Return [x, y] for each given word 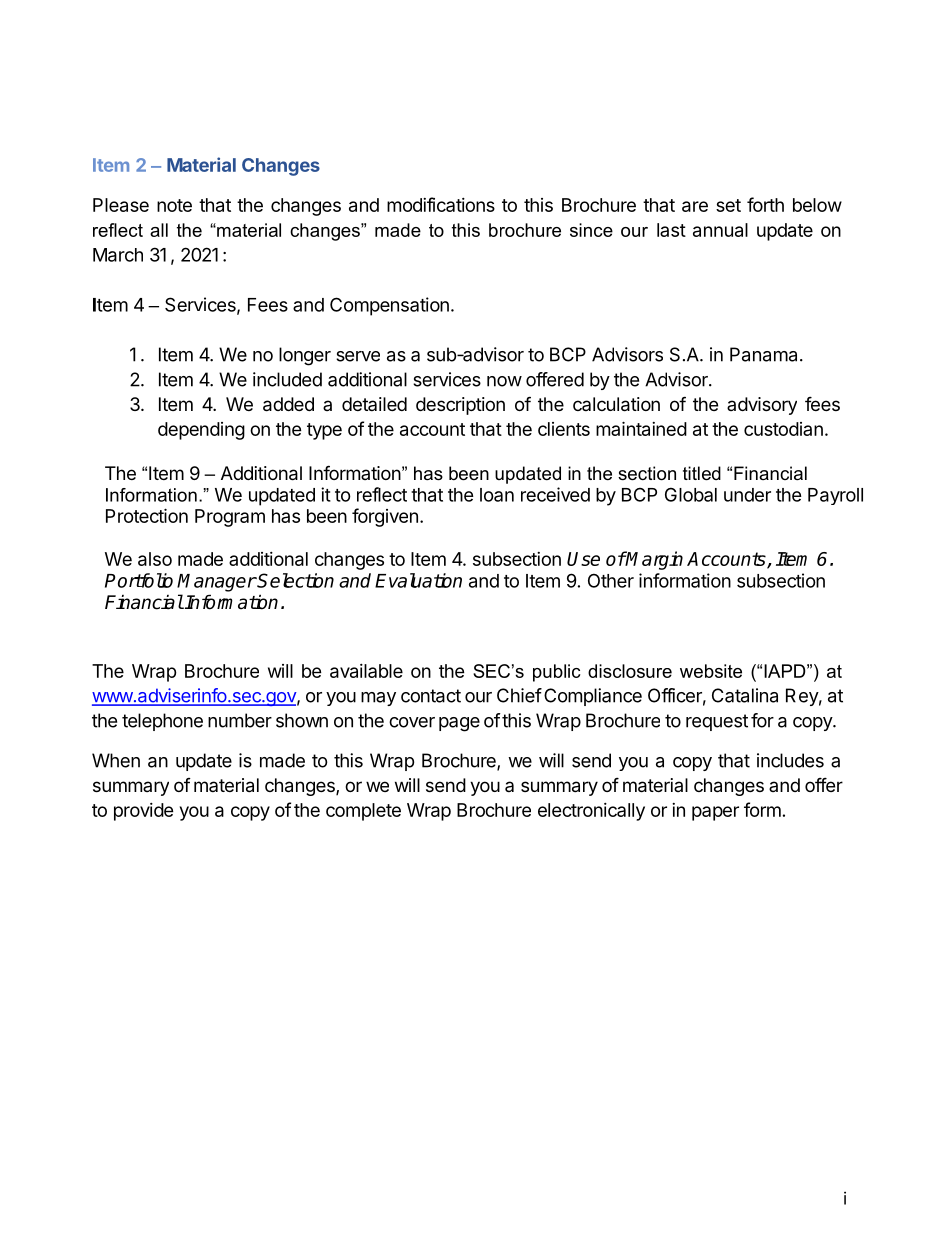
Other [611, 580]
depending [201, 431]
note [174, 205]
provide [144, 812]
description [460, 406]
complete [363, 812]
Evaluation [418, 580]
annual [720, 230]
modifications [441, 204]
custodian [783, 429]
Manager [216, 583]
